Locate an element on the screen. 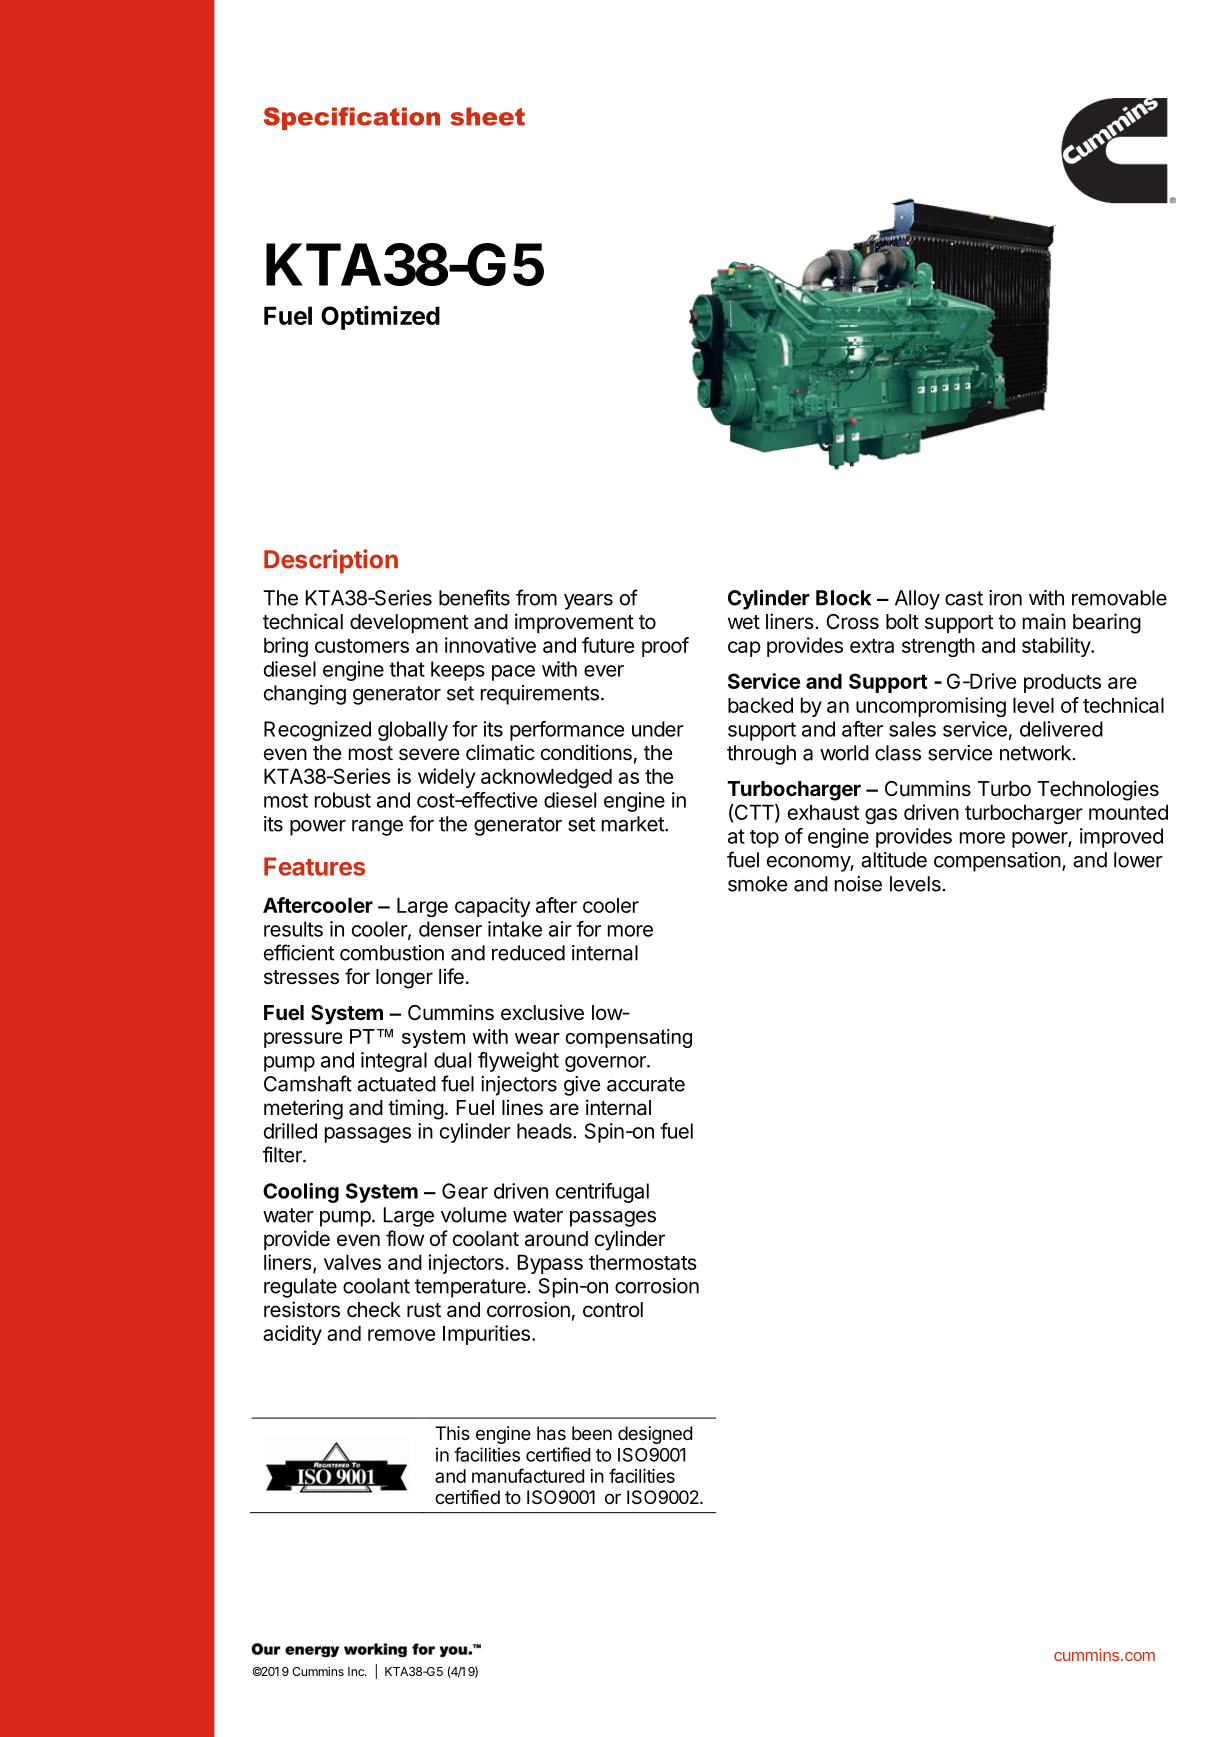 The image size is (1228, 1737). designed is located at coordinates (655, 1435).
